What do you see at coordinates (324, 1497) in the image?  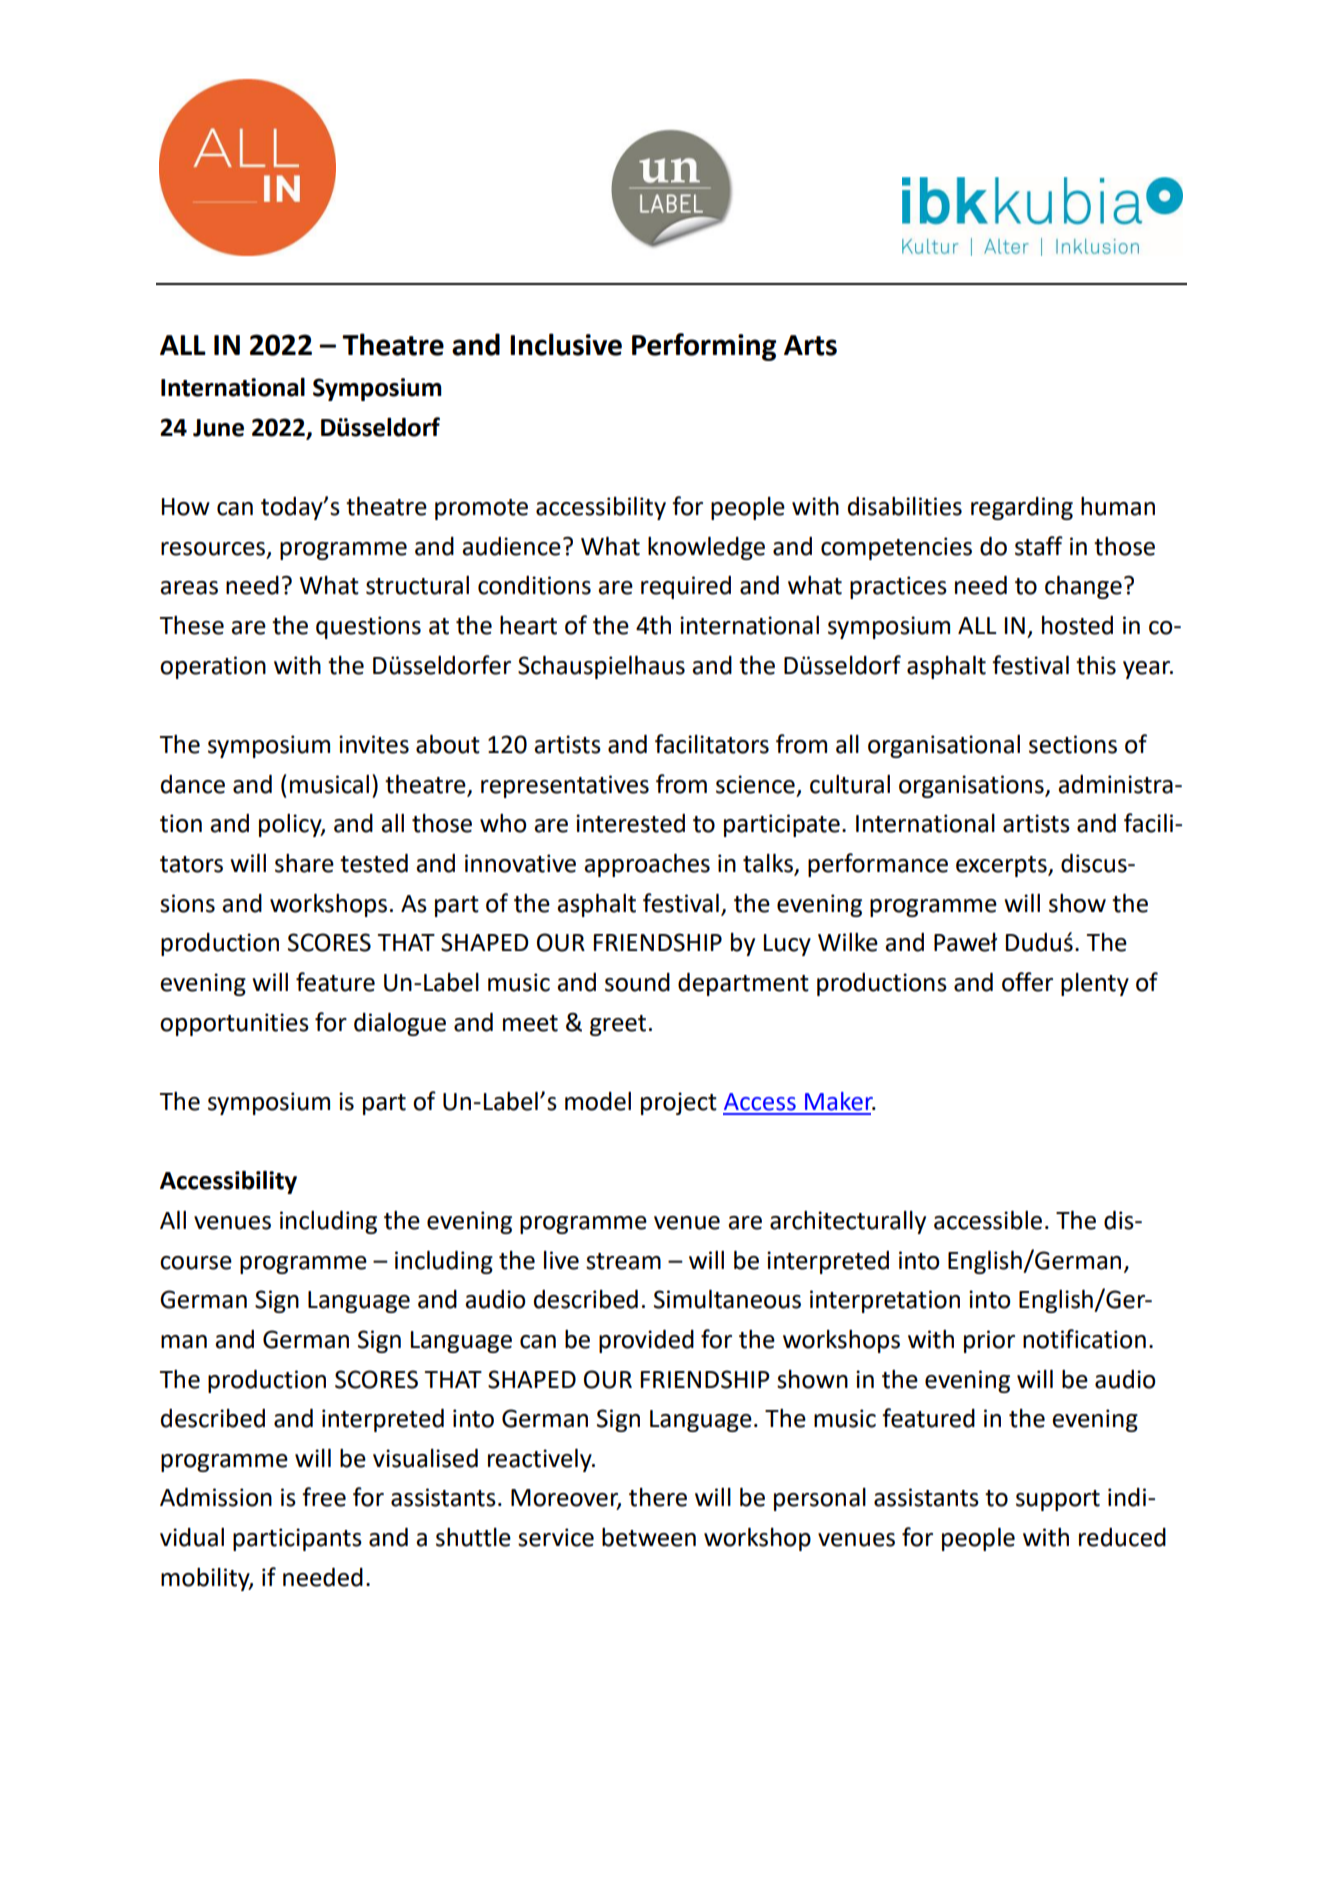 I see `free` at bounding box center [324, 1497].
